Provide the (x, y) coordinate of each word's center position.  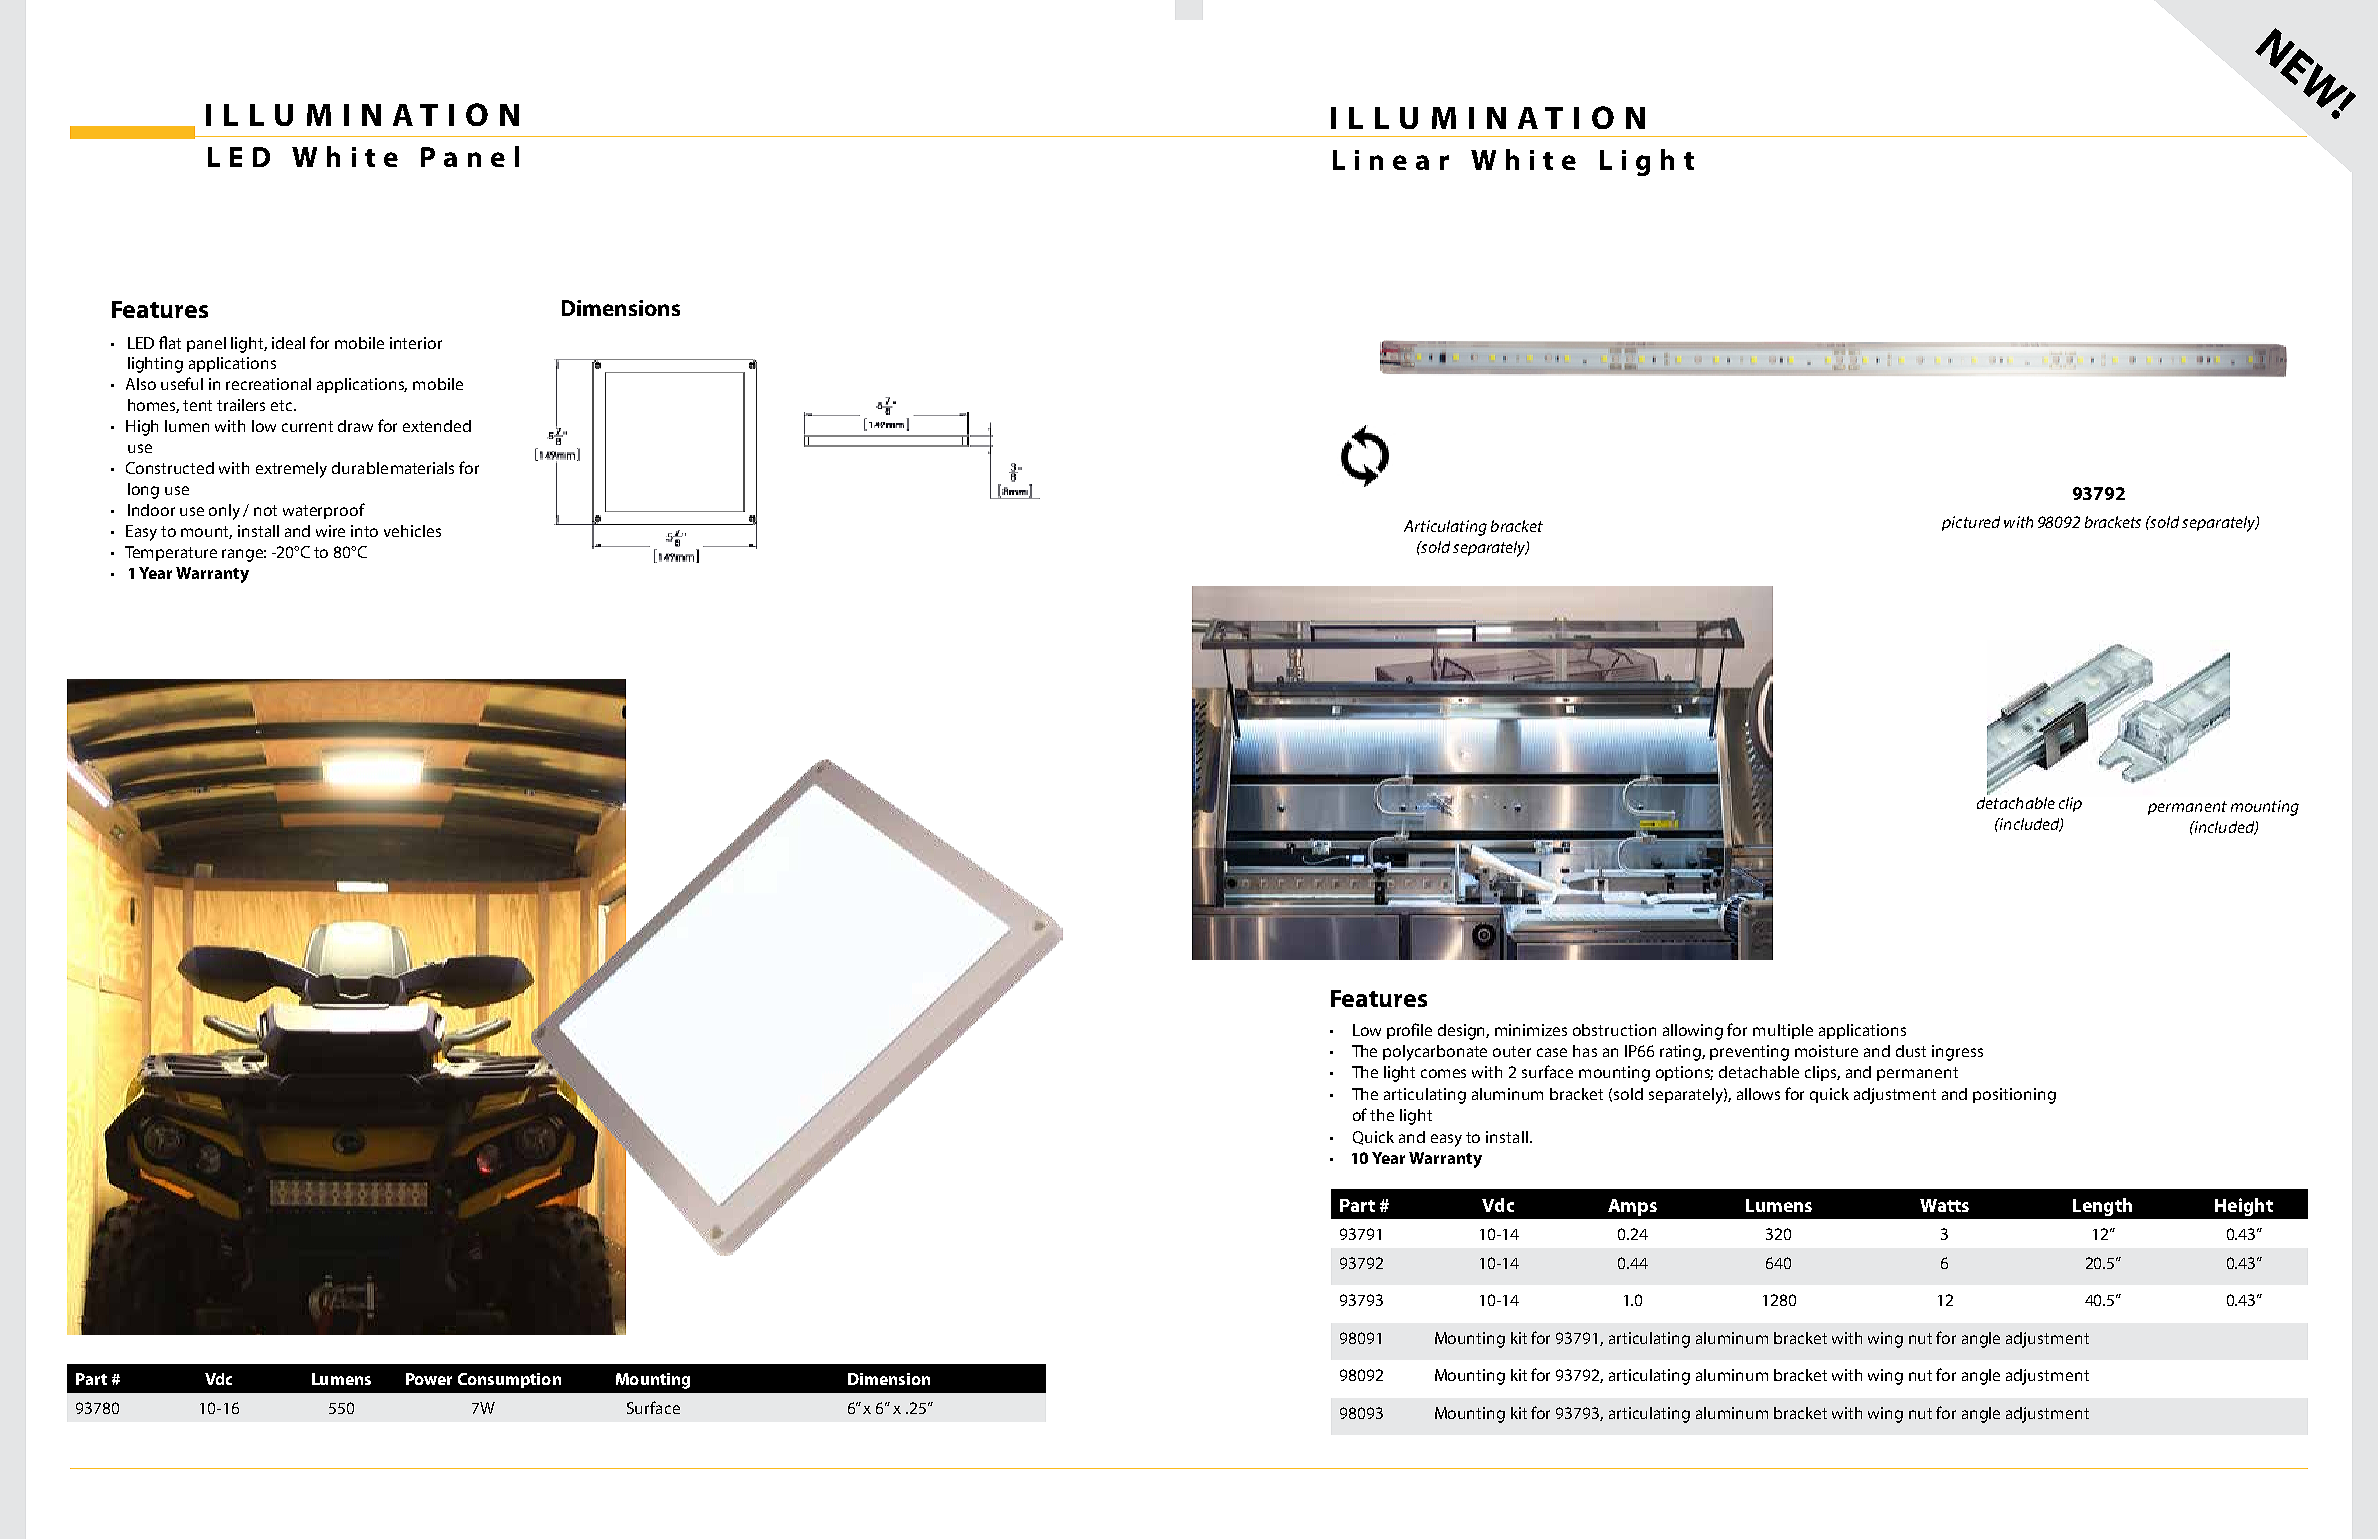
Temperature (171, 553)
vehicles (412, 531)
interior (416, 343)
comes (1443, 1073)
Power (429, 1379)
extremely (291, 470)
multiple (1783, 1031)
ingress (1957, 1053)
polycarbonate (1435, 1053)
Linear (1391, 160)
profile (1409, 1031)
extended (437, 426)
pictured (1971, 523)
